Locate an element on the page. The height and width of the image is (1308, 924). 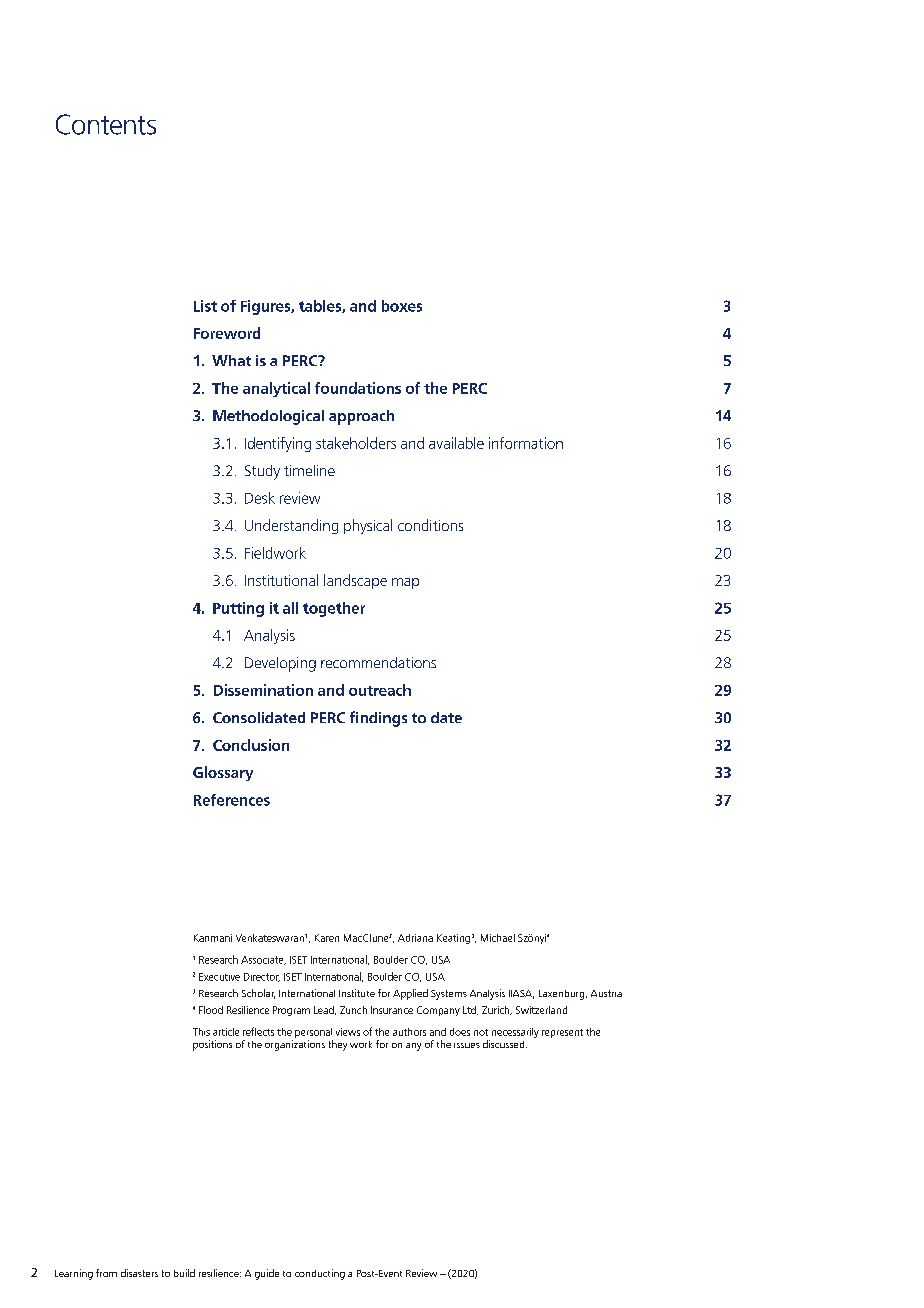
foundations is located at coordinates (358, 388).
